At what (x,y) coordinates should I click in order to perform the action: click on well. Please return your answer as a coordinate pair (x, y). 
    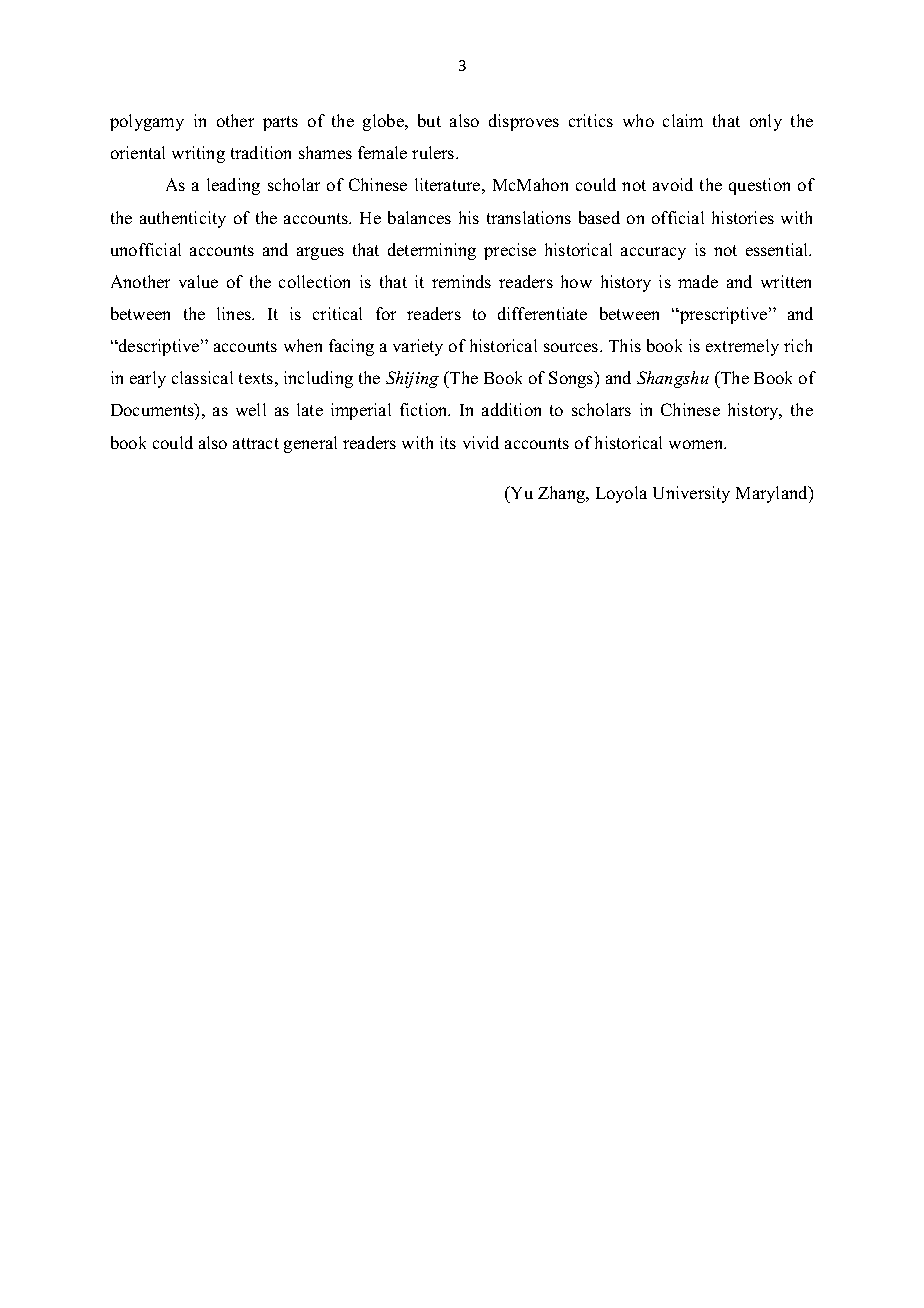
    Looking at the image, I should click on (251, 409).
